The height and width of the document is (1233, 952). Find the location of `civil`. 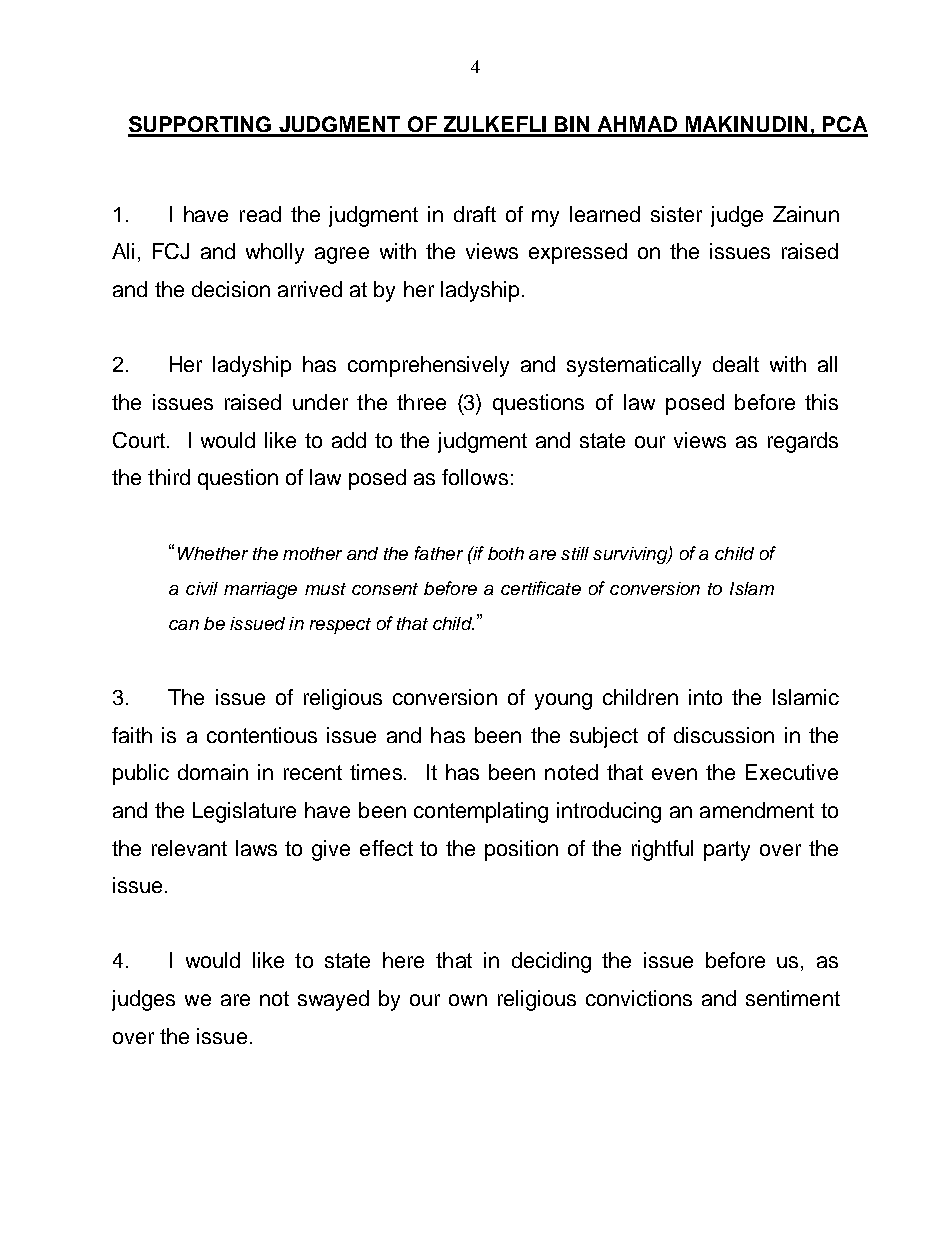

civil is located at coordinates (202, 588).
